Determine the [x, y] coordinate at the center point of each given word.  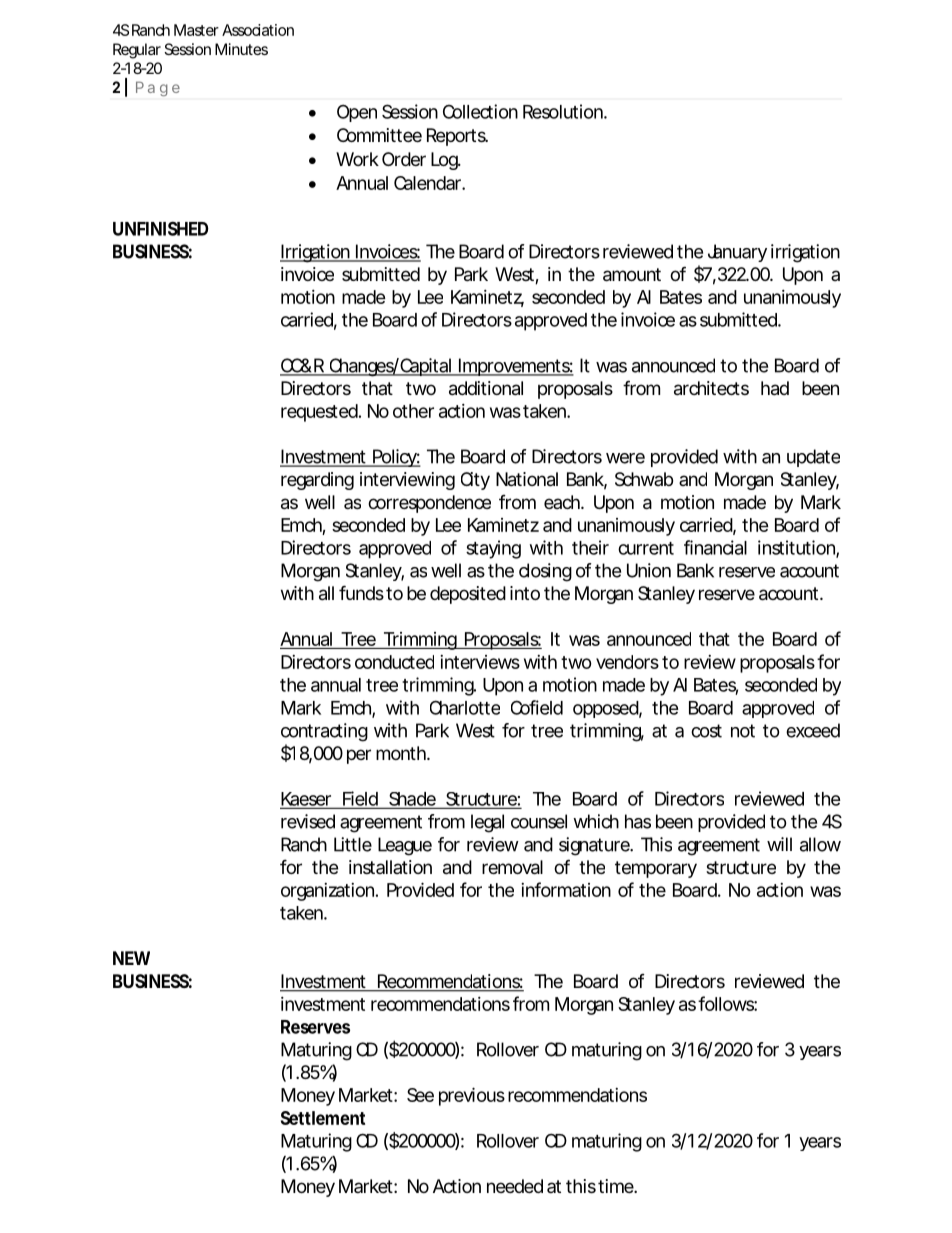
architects [711, 388]
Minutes [241, 49]
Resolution [564, 111]
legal [487, 823]
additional [486, 388]
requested [319, 413]
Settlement [323, 1118]
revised [308, 821]
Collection [480, 111]
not [743, 731]
